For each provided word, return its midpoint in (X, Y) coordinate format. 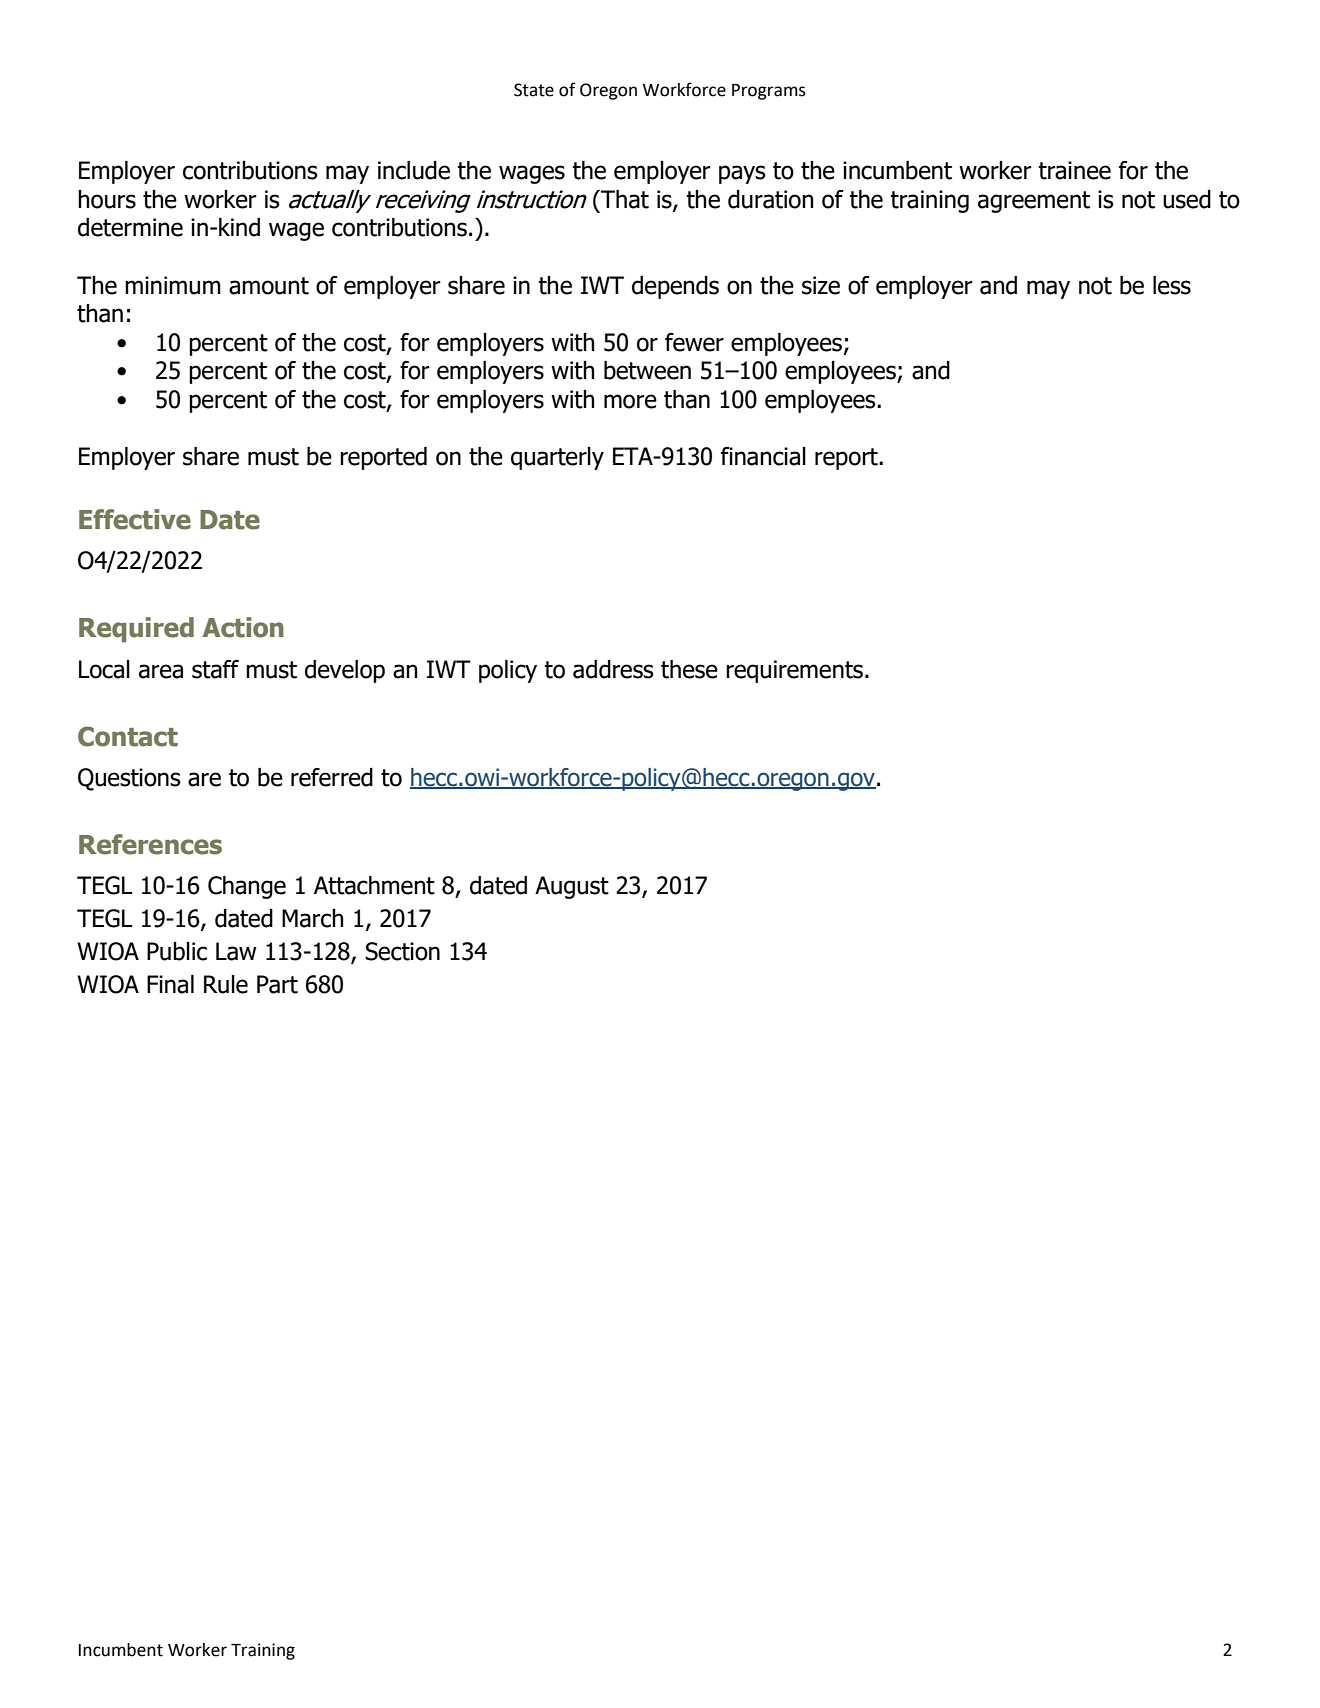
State (534, 90)
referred (332, 777)
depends (675, 287)
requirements (794, 671)
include (414, 170)
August (572, 887)
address (613, 669)
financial (763, 456)
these (689, 669)
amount (269, 286)
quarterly (557, 458)
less (1172, 285)
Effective (135, 519)
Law (236, 951)
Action (243, 627)
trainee (1074, 170)
